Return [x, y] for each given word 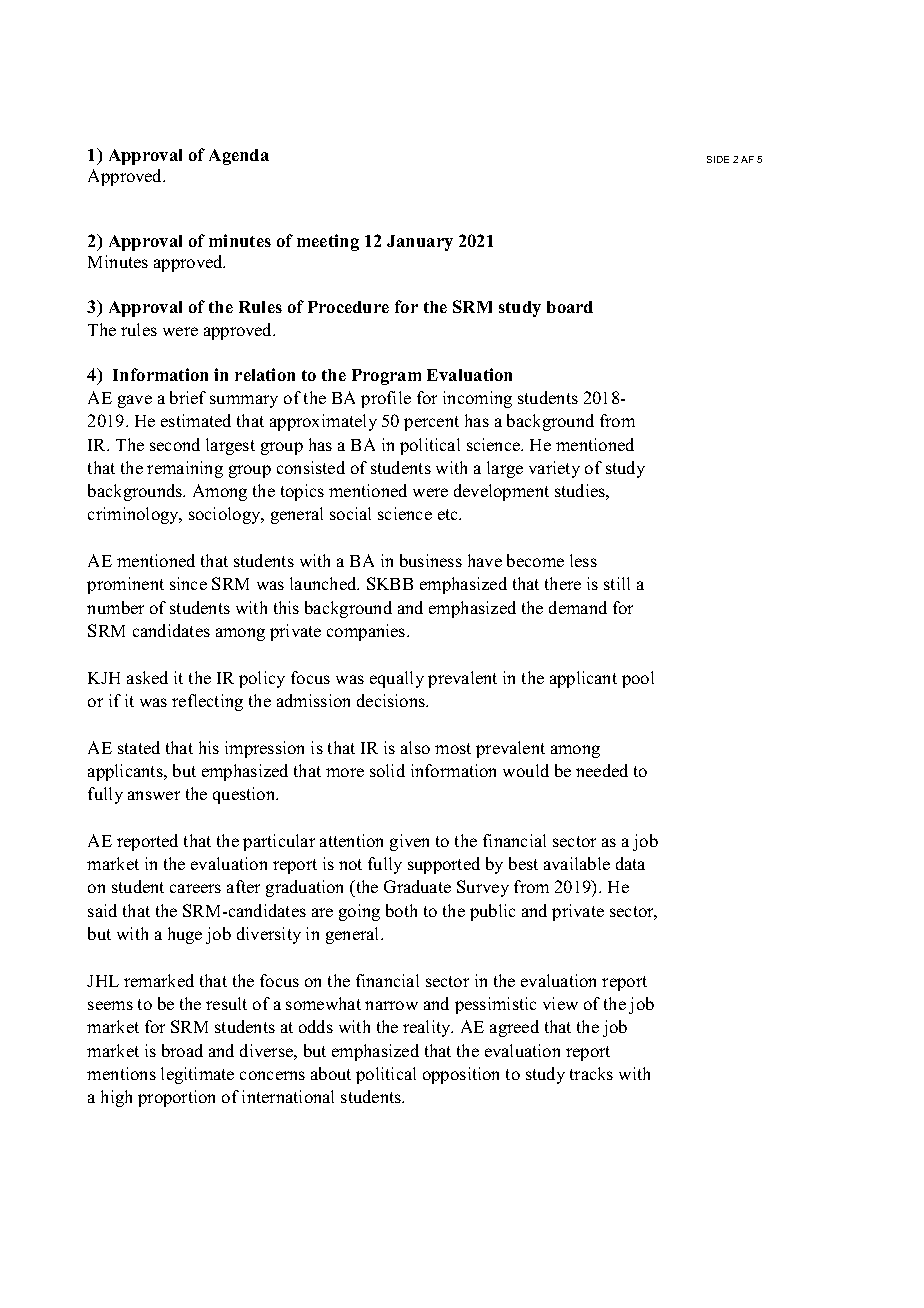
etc [449, 514]
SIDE [718, 159]
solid [387, 770]
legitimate [197, 1075]
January [420, 243]
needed [602, 770]
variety [554, 469]
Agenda [239, 157]
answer [154, 795]
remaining [185, 469]
